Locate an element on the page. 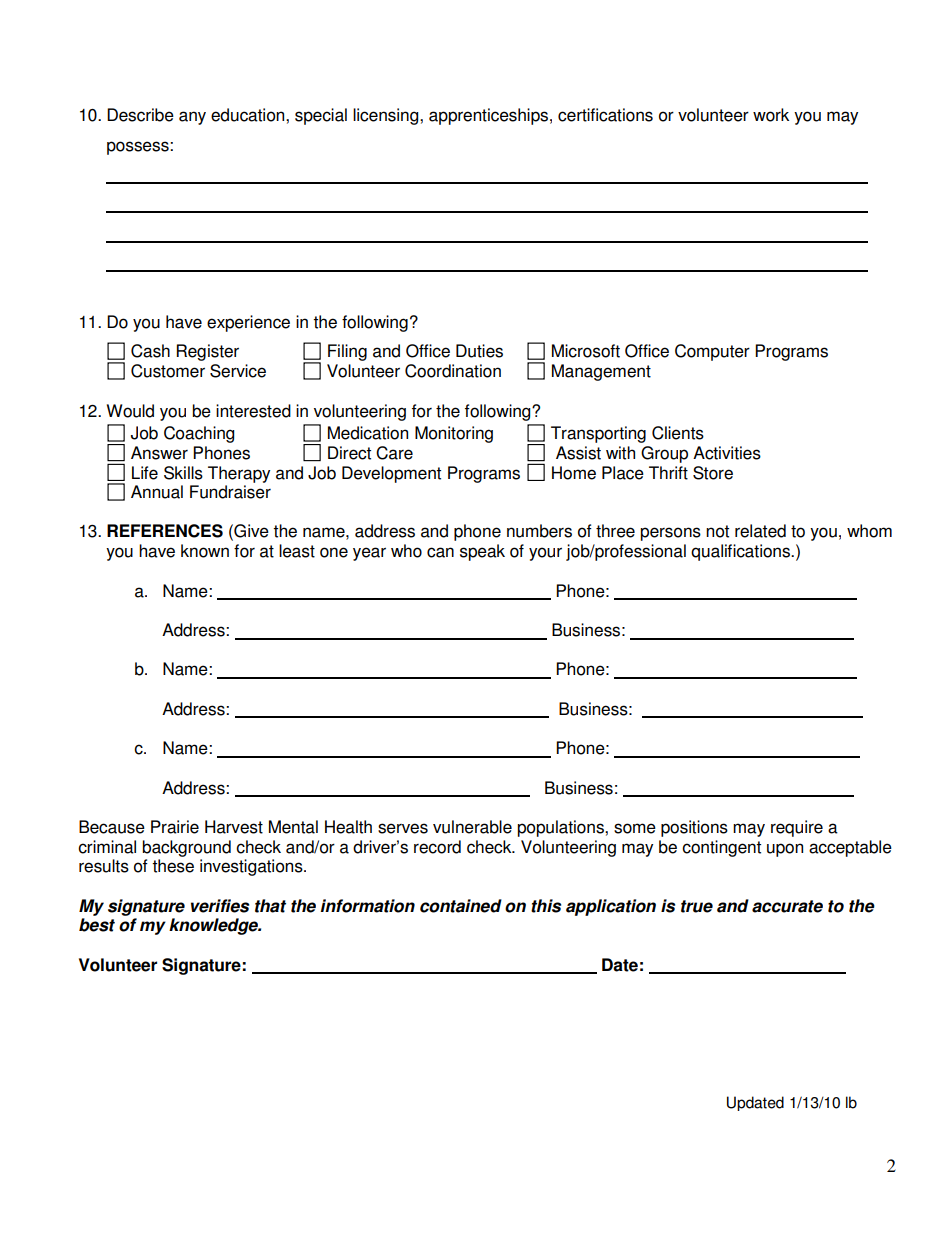 The image size is (952, 1233). work is located at coordinates (771, 115).
